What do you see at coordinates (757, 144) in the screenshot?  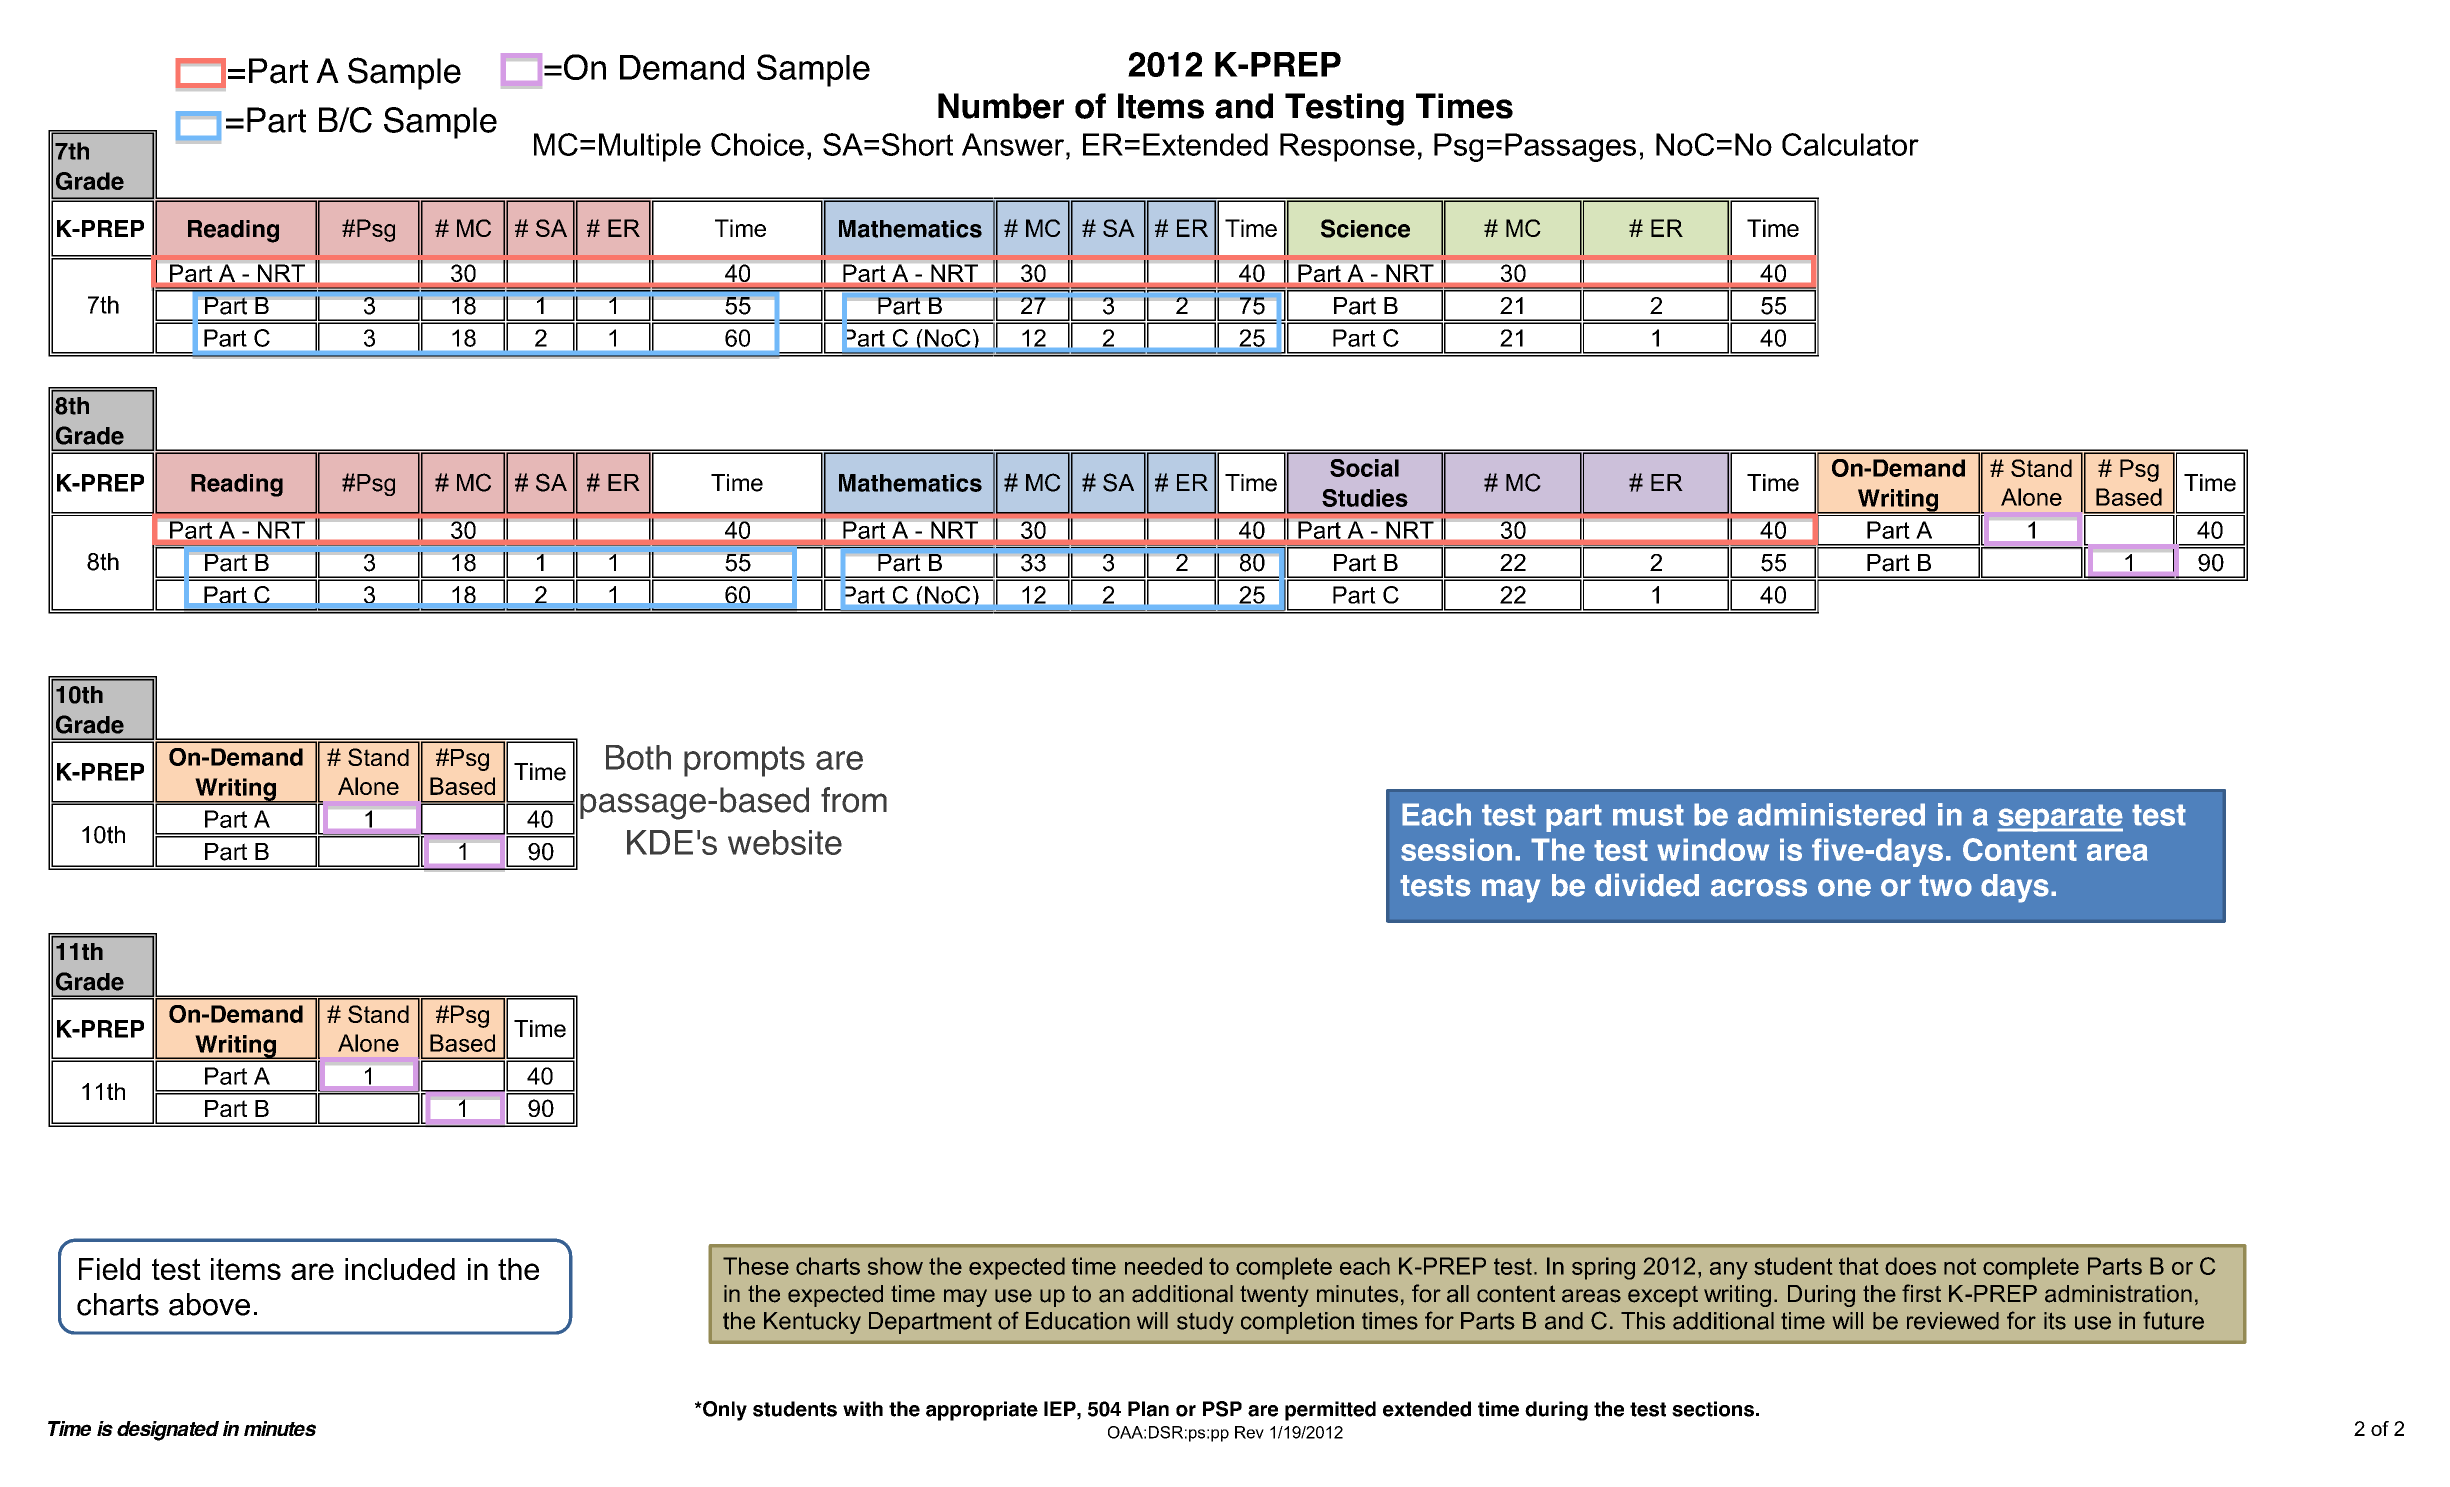 I see `Choice` at bounding box center [757, 144].
